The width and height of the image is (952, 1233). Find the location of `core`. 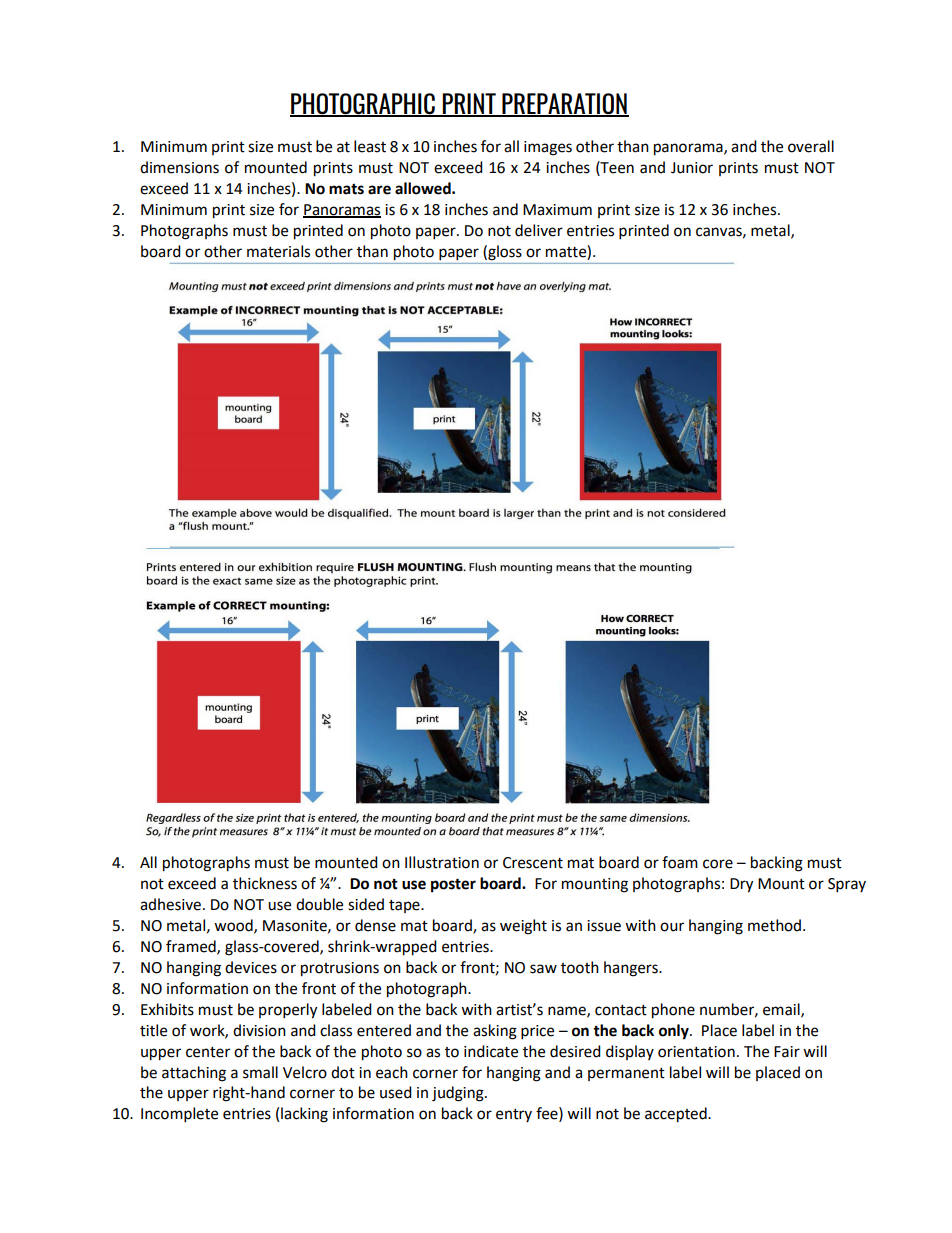

core is located at coordinates (718, 864).
